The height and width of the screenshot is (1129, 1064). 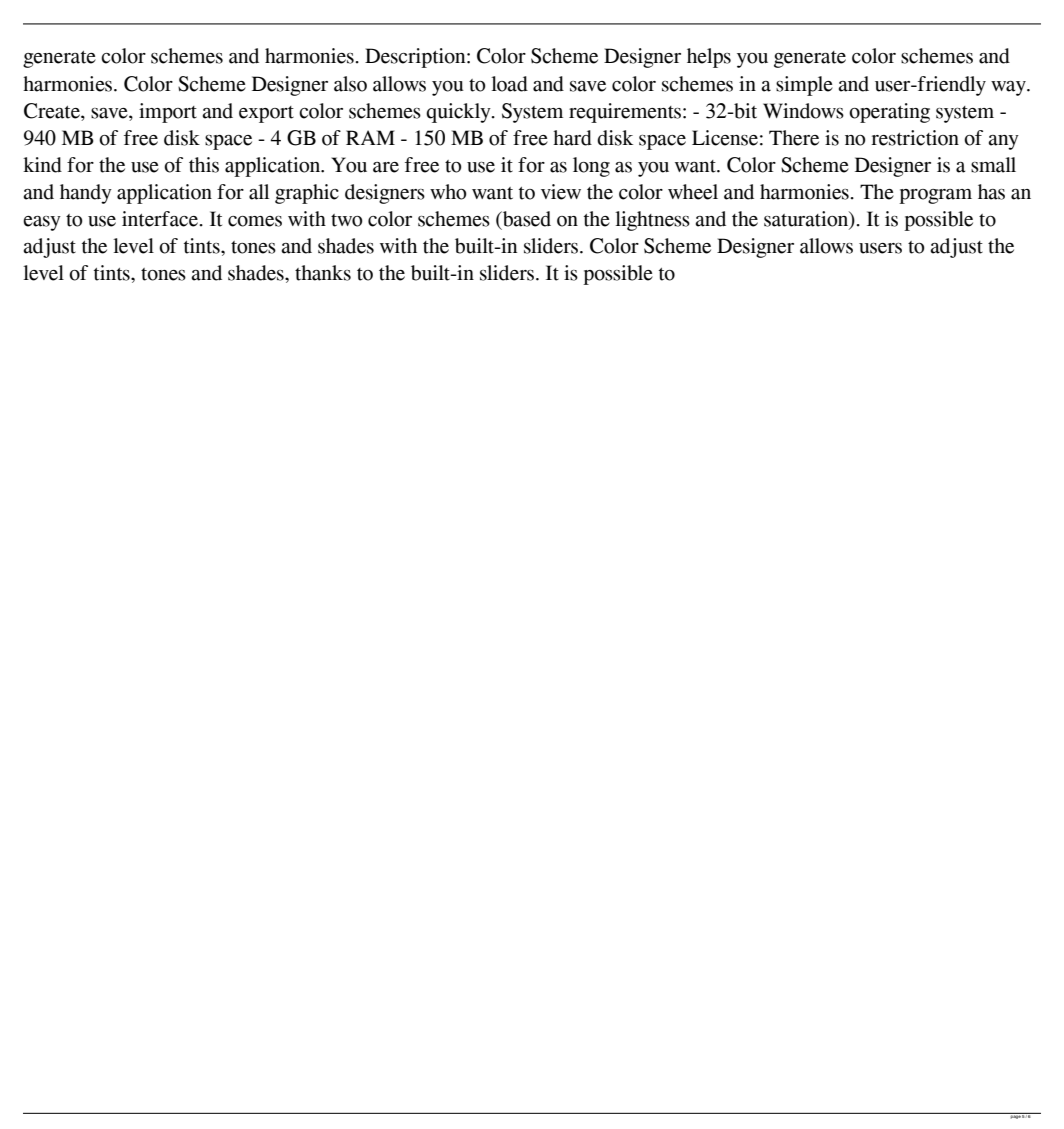 What do you see at coordinates (652, 221) in the screenshot?
I see `lightness` at bounding box center [652, 221].
